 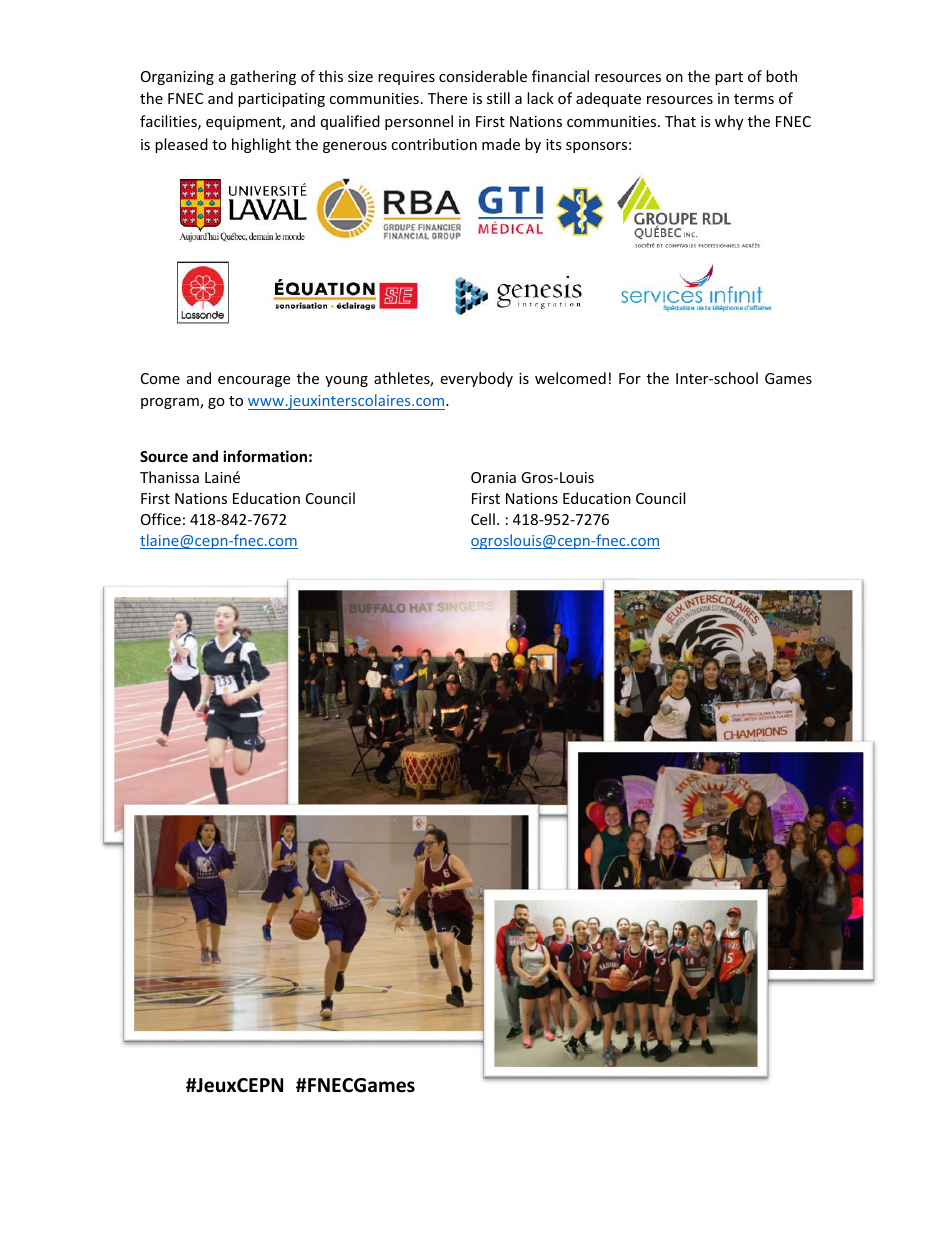 I want to click on everybody, so click(x=476, y=379).
